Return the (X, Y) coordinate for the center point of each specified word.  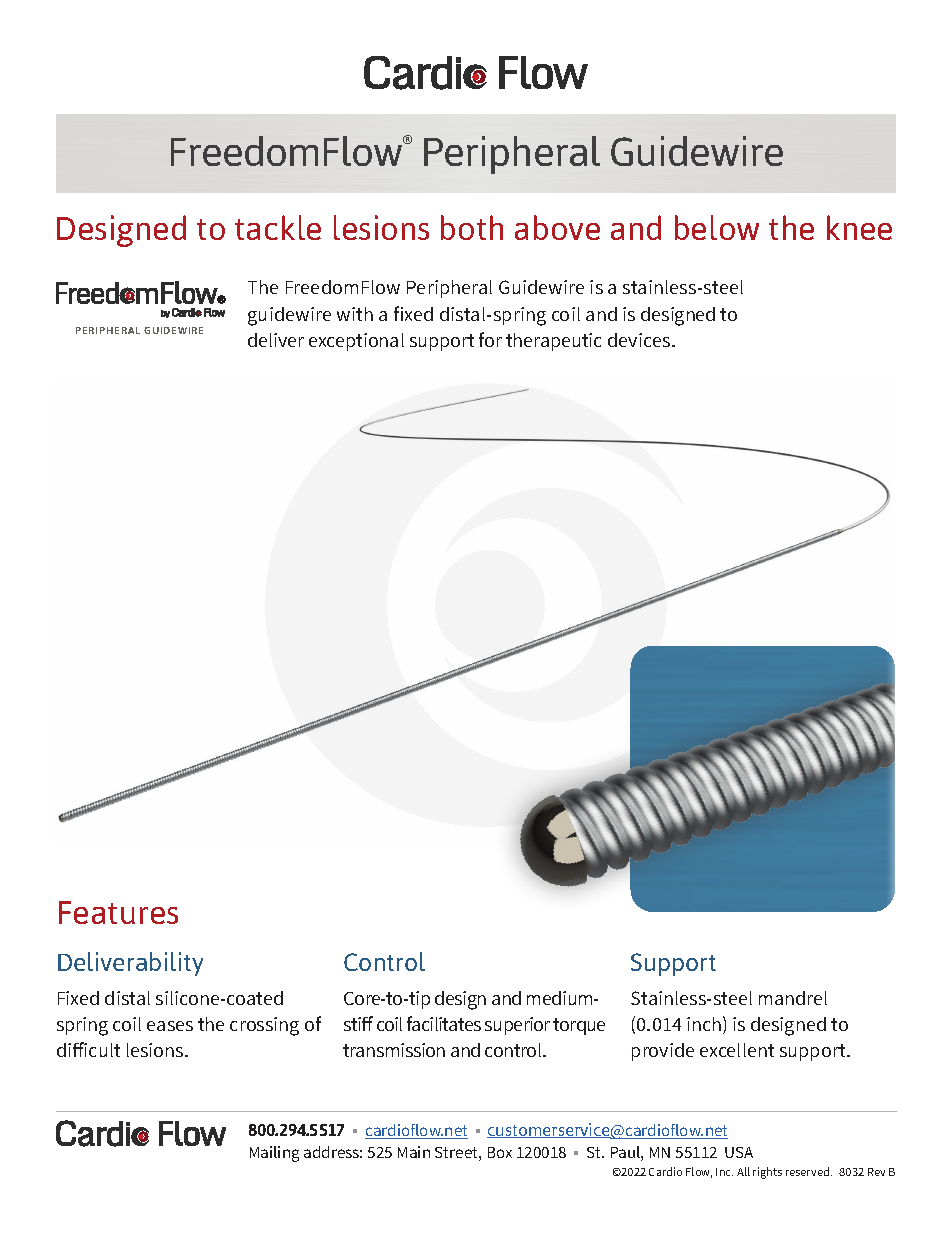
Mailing (274, 1154)
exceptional (356, 342)
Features (118, 912)
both (472, 227)
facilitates (444, 1023)
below (717, 227)
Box (500, 1152)
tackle (278, 227)
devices (640, 340)
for (490, 339)
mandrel (793, 998)
